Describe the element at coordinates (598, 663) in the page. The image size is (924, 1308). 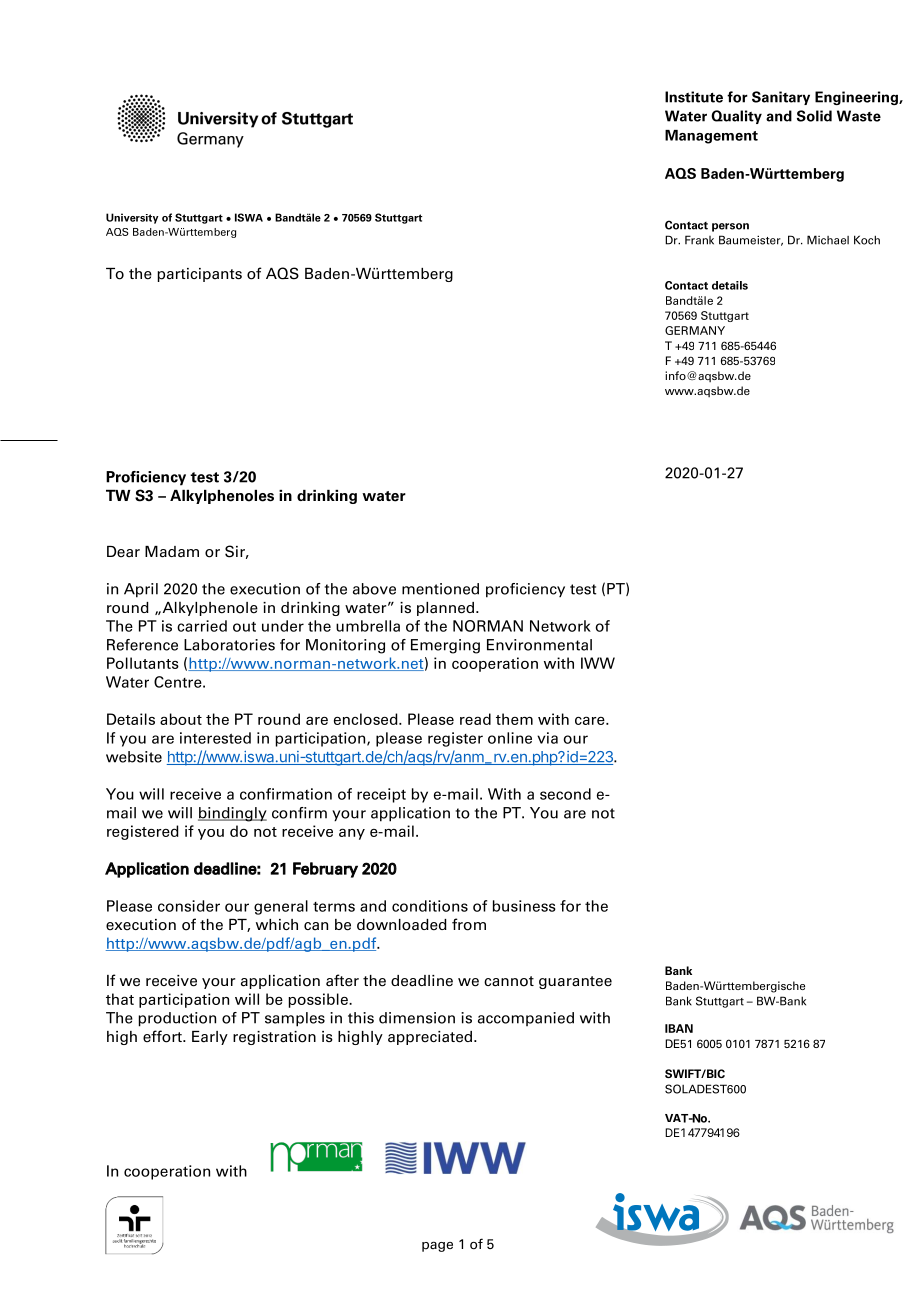
I see `IWW` at that location.
